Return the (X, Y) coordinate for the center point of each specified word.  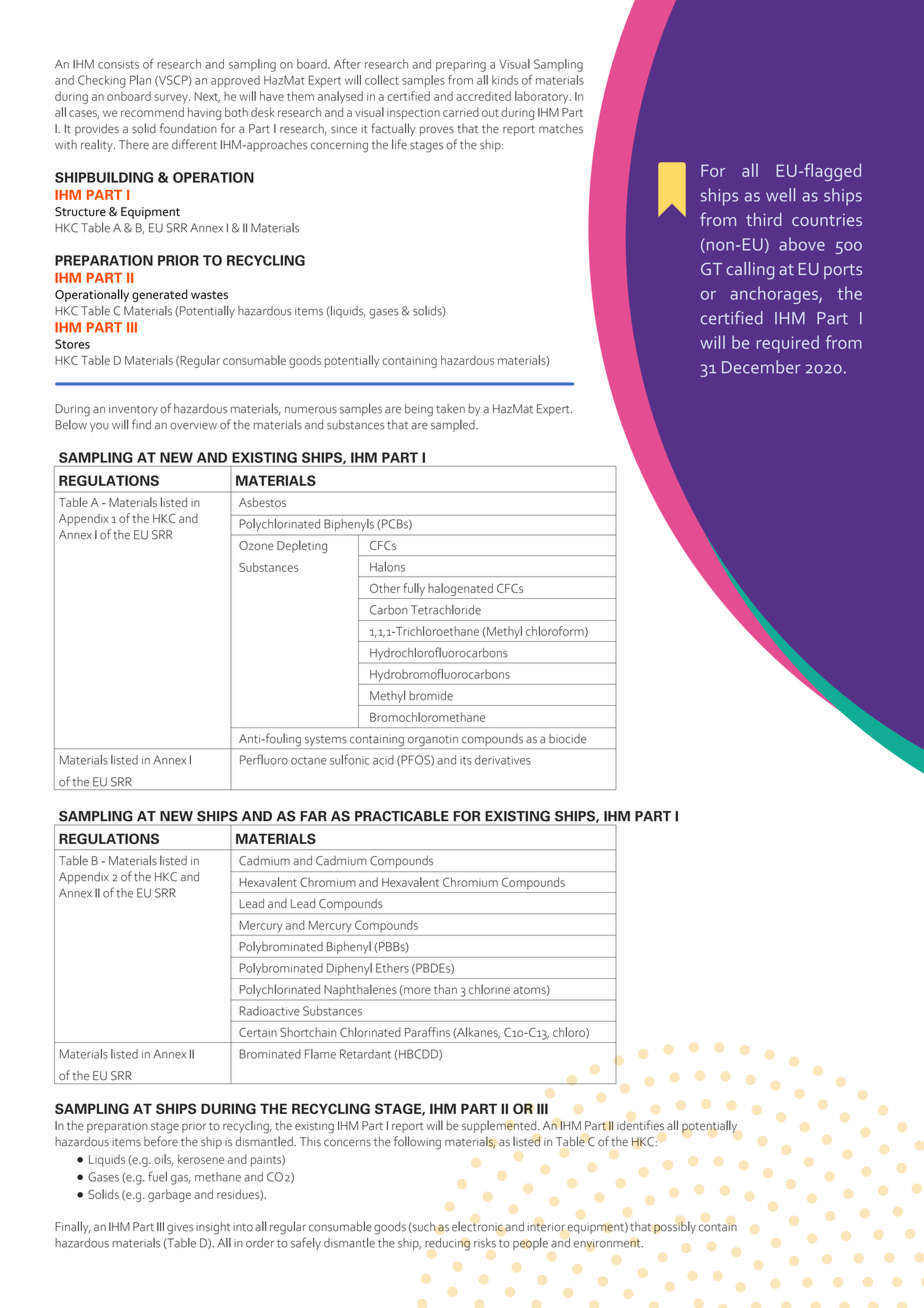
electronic (477, 1226)
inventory (133, 410)
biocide (567, 739)
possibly (675, 1227)
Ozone (256, 545)
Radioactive (270, 1011)
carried (461, 112)
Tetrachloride (446, 610)
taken (450, 409)
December (761, 367)
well (780, 195)
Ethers (392, 968)
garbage (169, 1195)
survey (172, 99)
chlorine (489, 989)
